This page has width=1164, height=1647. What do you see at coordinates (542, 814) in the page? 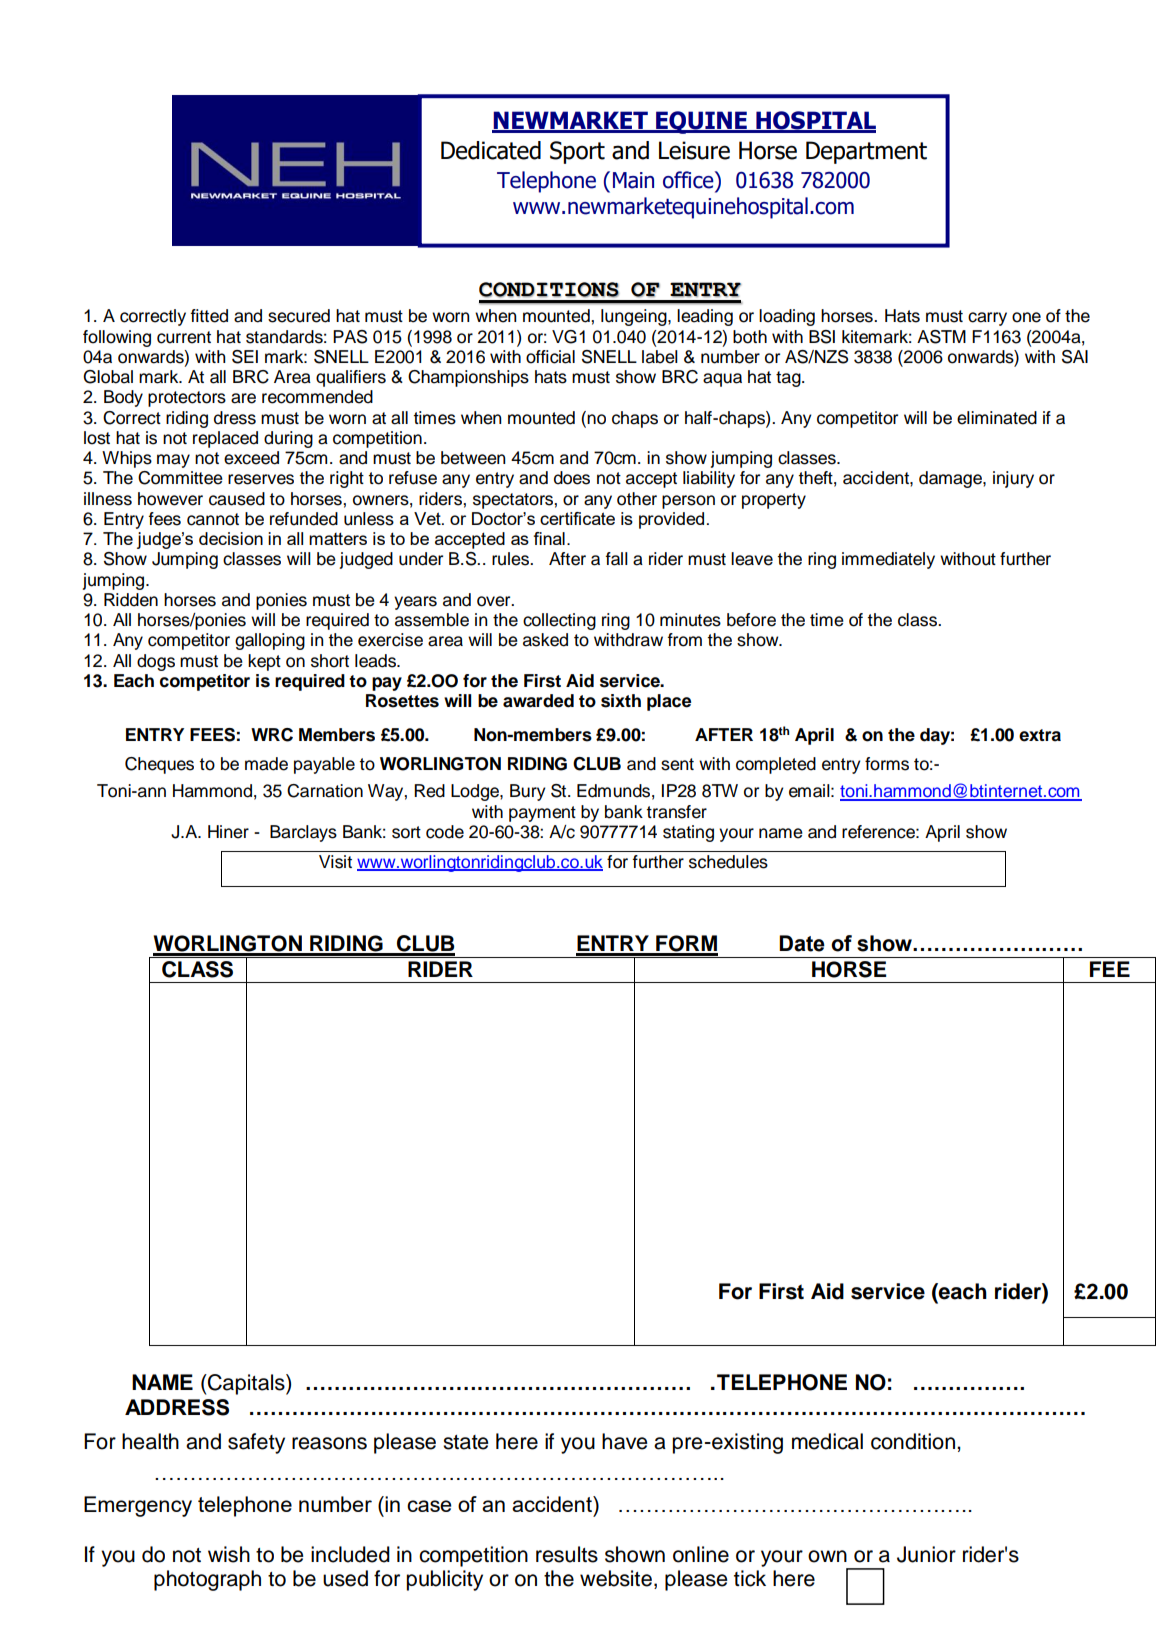
I see `payment` at bounding box center [542, 814].
